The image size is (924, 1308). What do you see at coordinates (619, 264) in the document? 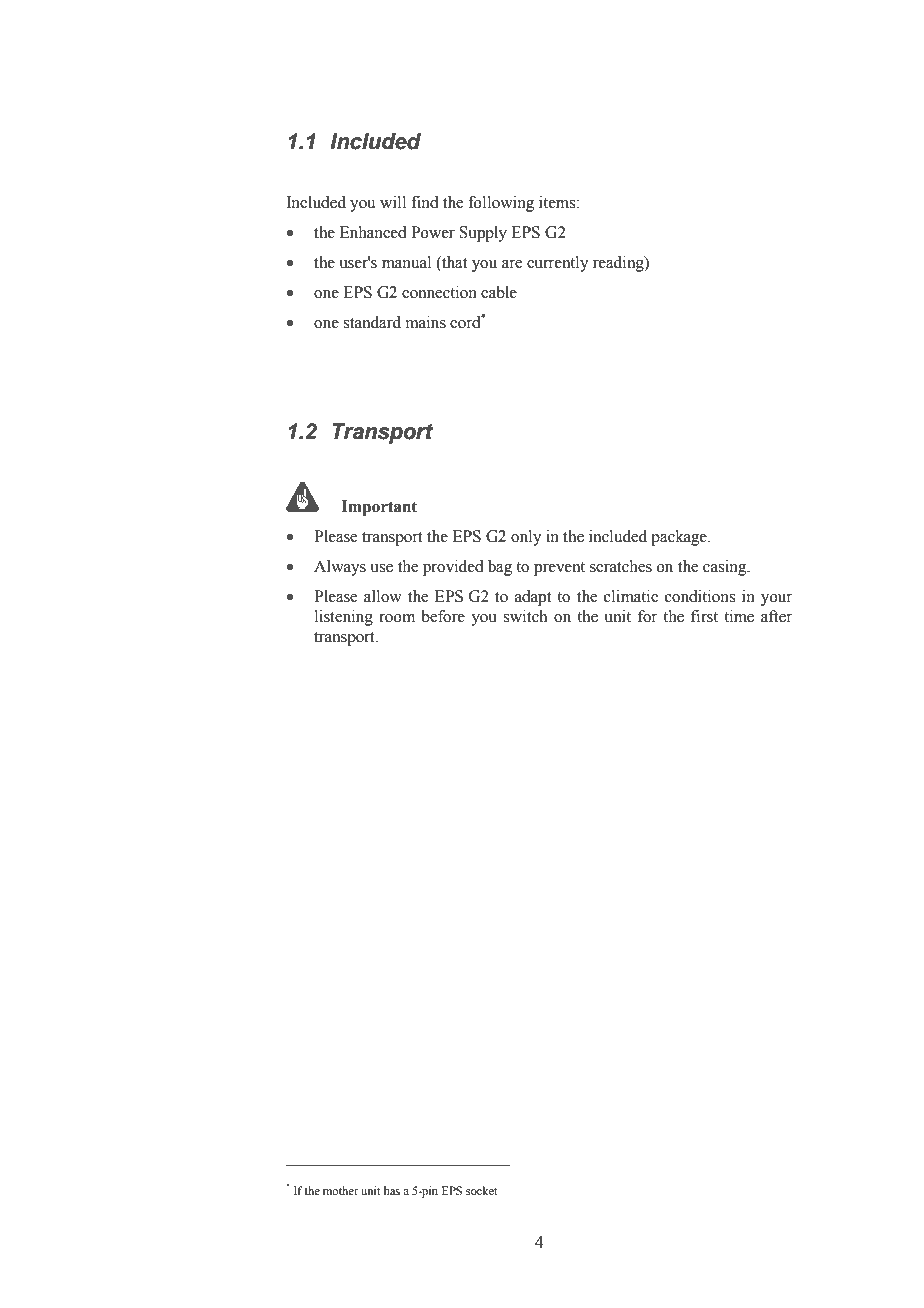
I see `reading` at bounding box center [619, 264].
